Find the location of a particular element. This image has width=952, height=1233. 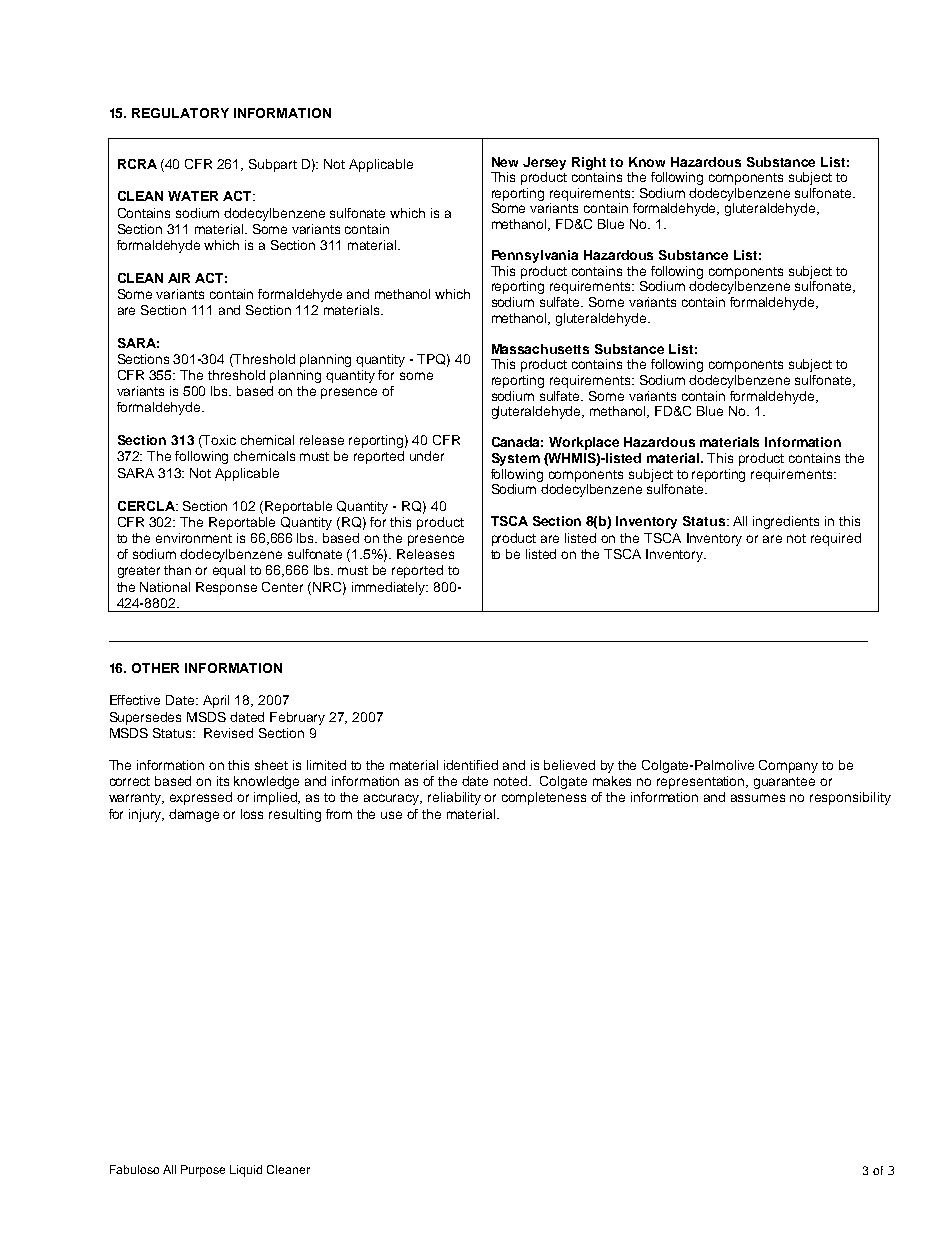

Massachusetts is located at coordinates (540, 349).
